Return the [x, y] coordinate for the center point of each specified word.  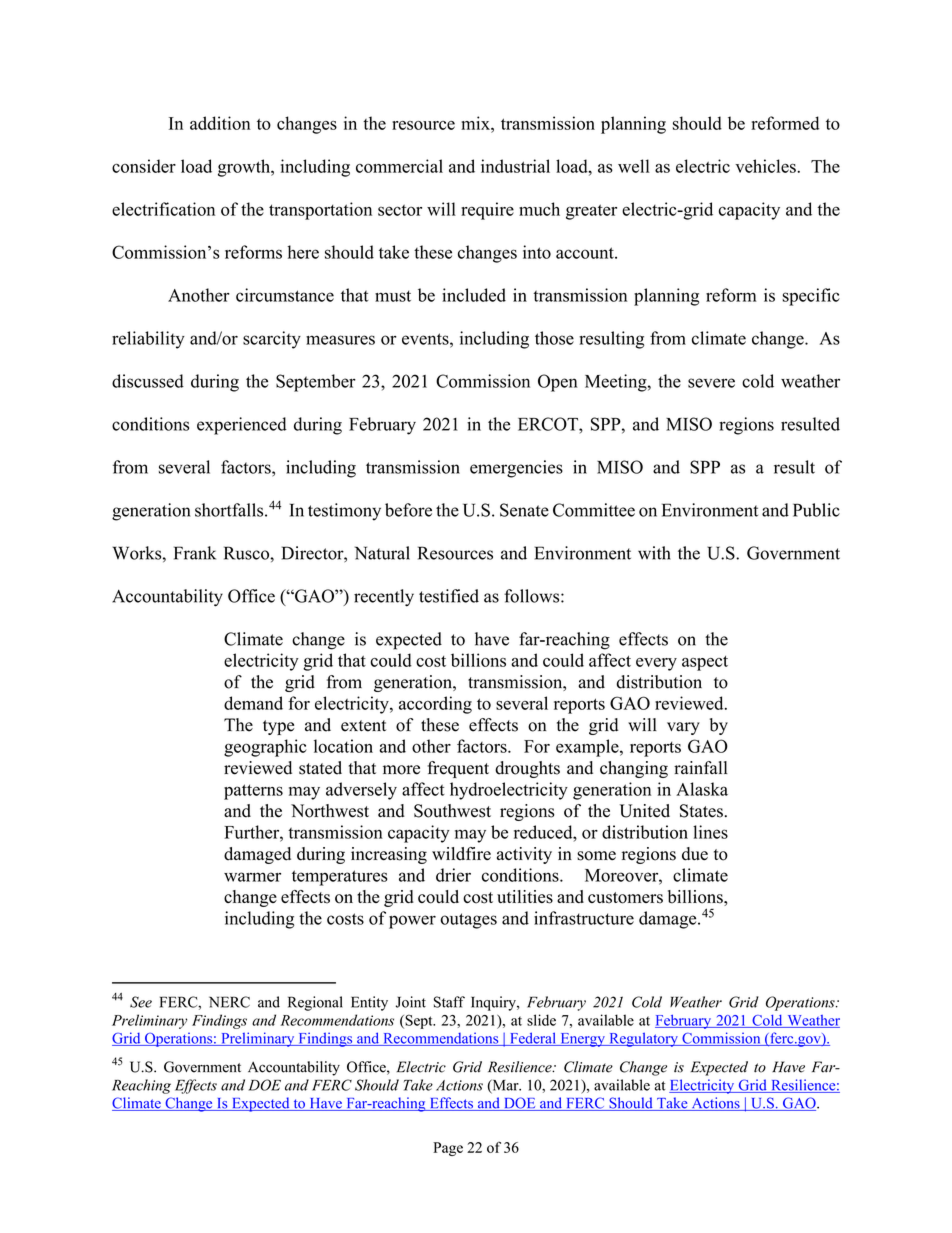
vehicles [766, 166]
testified [449, 596]
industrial [515, 166]
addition [220, 123]
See [141, 1002]
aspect [705, 663]
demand [253, 703]
